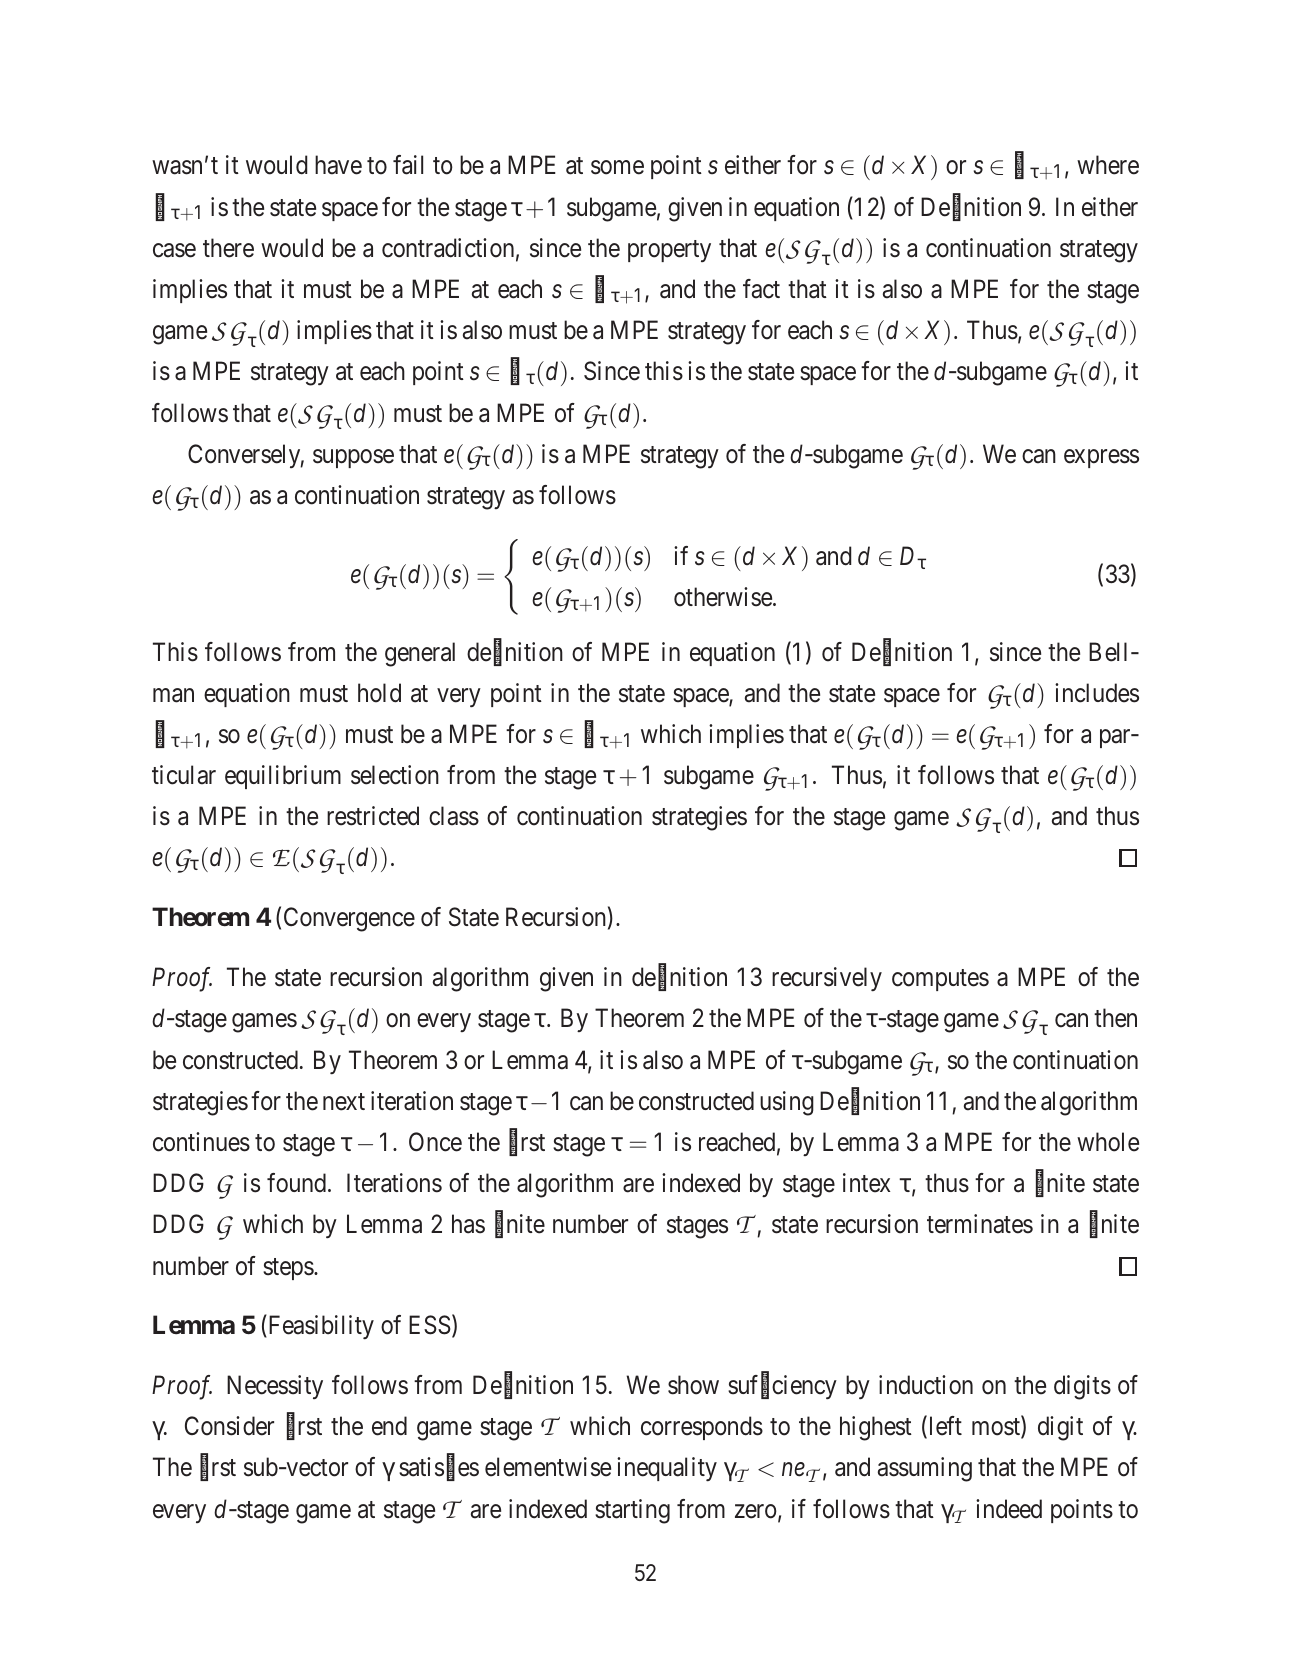 The height and width of the screenshot is (1670, 1290). Describe the element at coordinates (723, 597) in the screenshot. I see `otherwise` at that location.
